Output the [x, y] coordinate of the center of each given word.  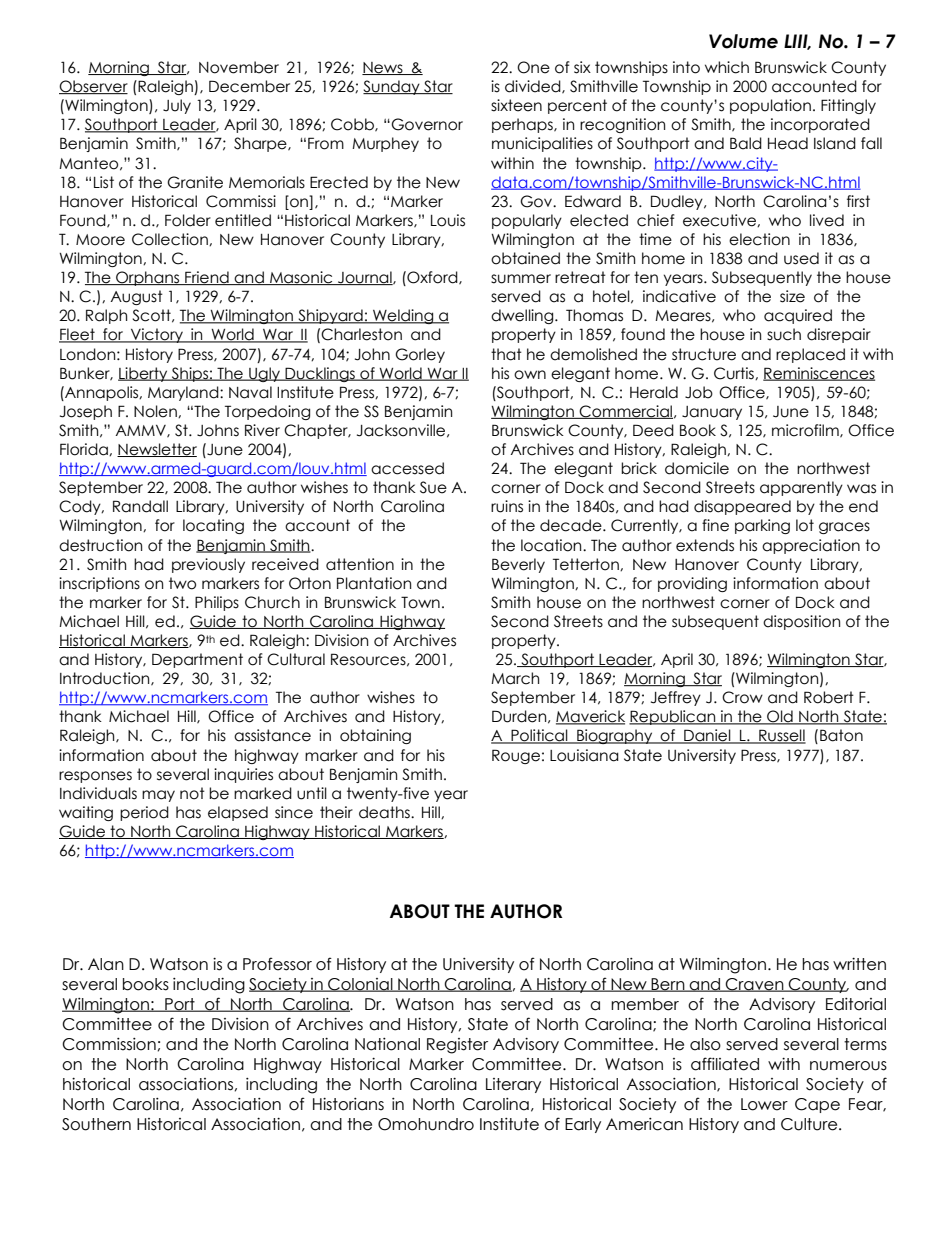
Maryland [184, 393]
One [533, 67]
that [506, 354]
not [192, 793]
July [177, 106]
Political [539, 736]
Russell [781, 736]
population [770, 106]
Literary [513, 1085]
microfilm [806, 431]
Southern [96, 1124]
